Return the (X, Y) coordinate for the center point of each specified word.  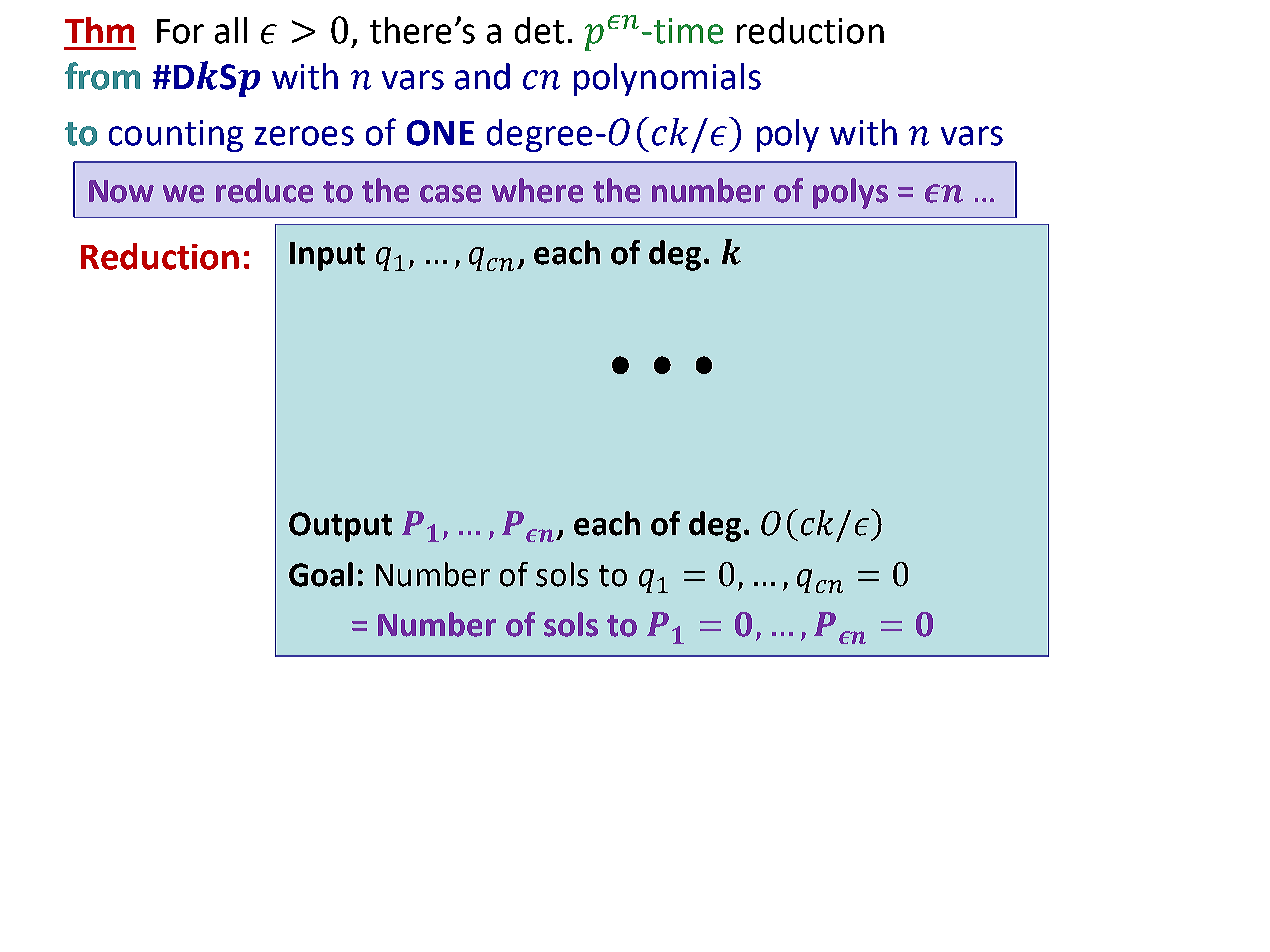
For (180, 31)
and (482, 76)
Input (327, 256)
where (537, 190)
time (687, 31)
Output (340, 527)
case (450, 194)
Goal (321, 574)
